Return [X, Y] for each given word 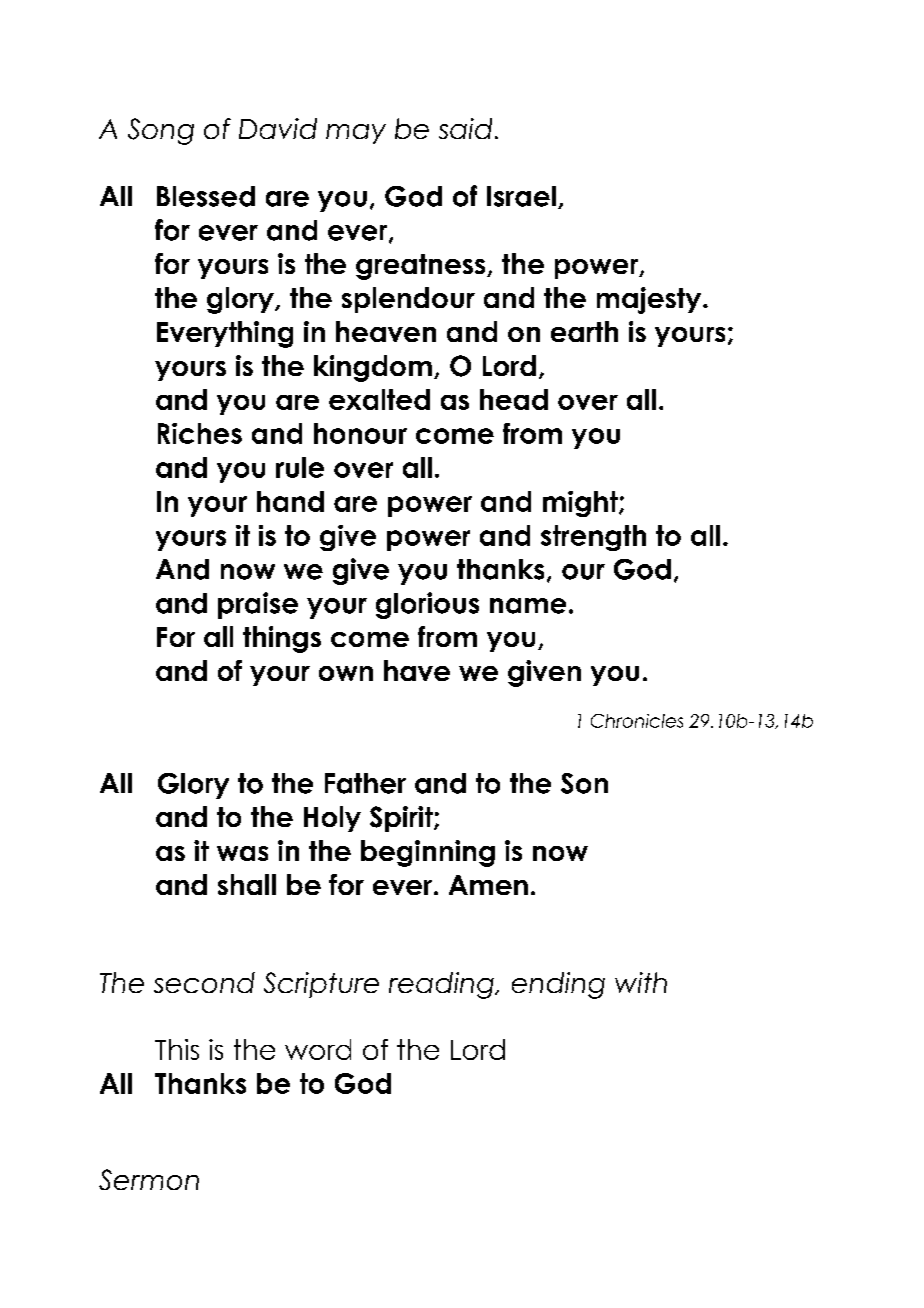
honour [360, 433]
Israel [521, 196]
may [356, 134]
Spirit [402, 819]
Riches [200, 433]
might [581, 504]
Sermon [149, 1179]
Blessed [206, 196]
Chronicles [637, 721]
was [242, 853]
